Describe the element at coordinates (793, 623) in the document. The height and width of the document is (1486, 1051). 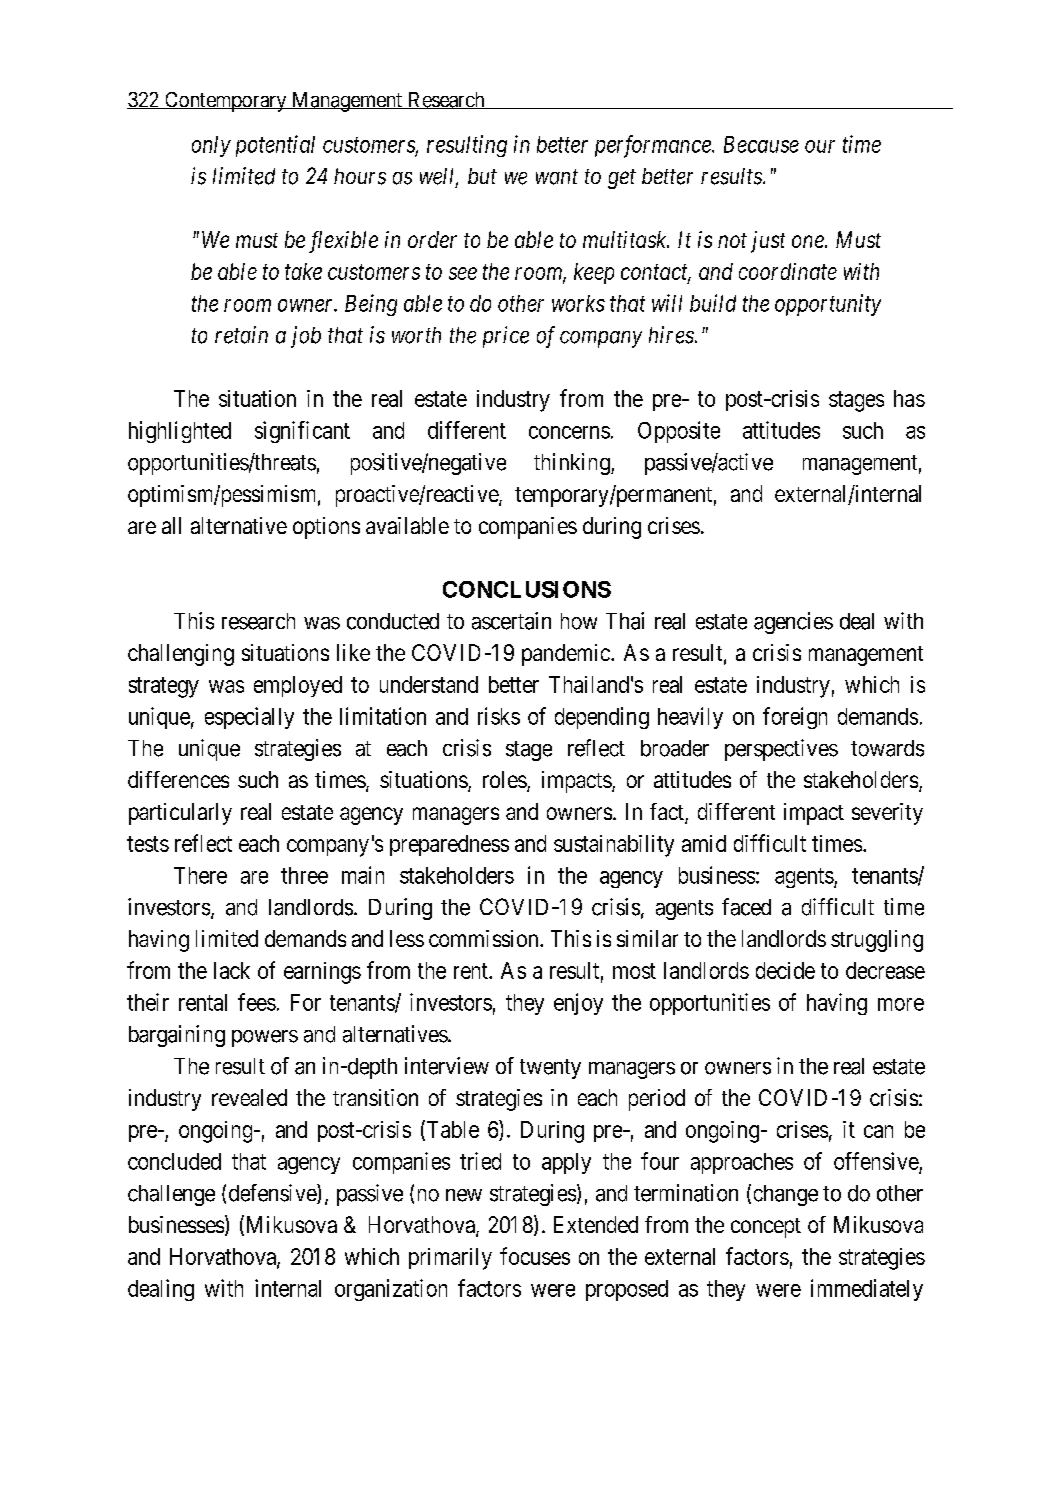
I see `agencies` at that location.
